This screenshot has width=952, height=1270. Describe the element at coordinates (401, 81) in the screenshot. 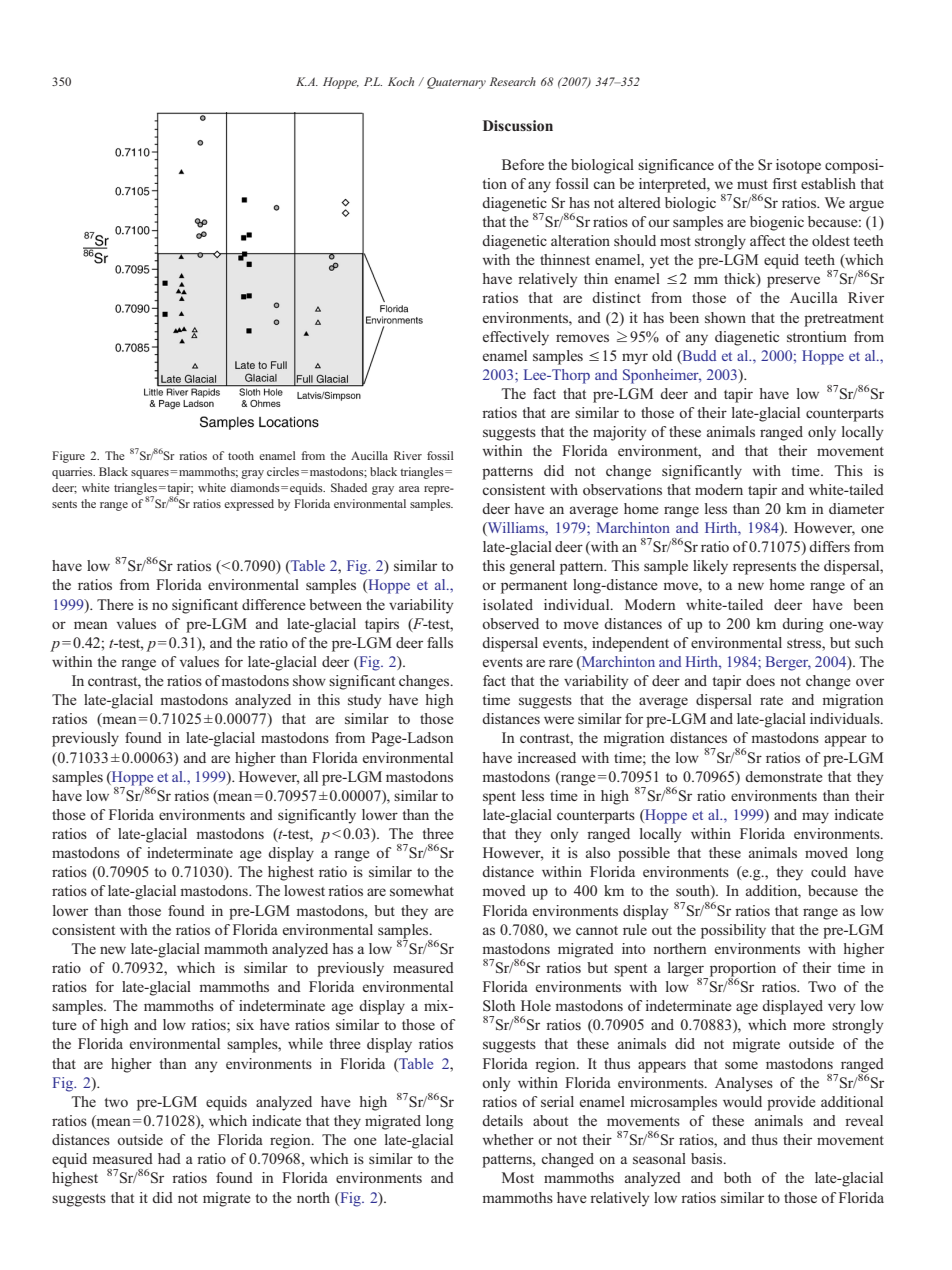

I see `Koch` at that location.
